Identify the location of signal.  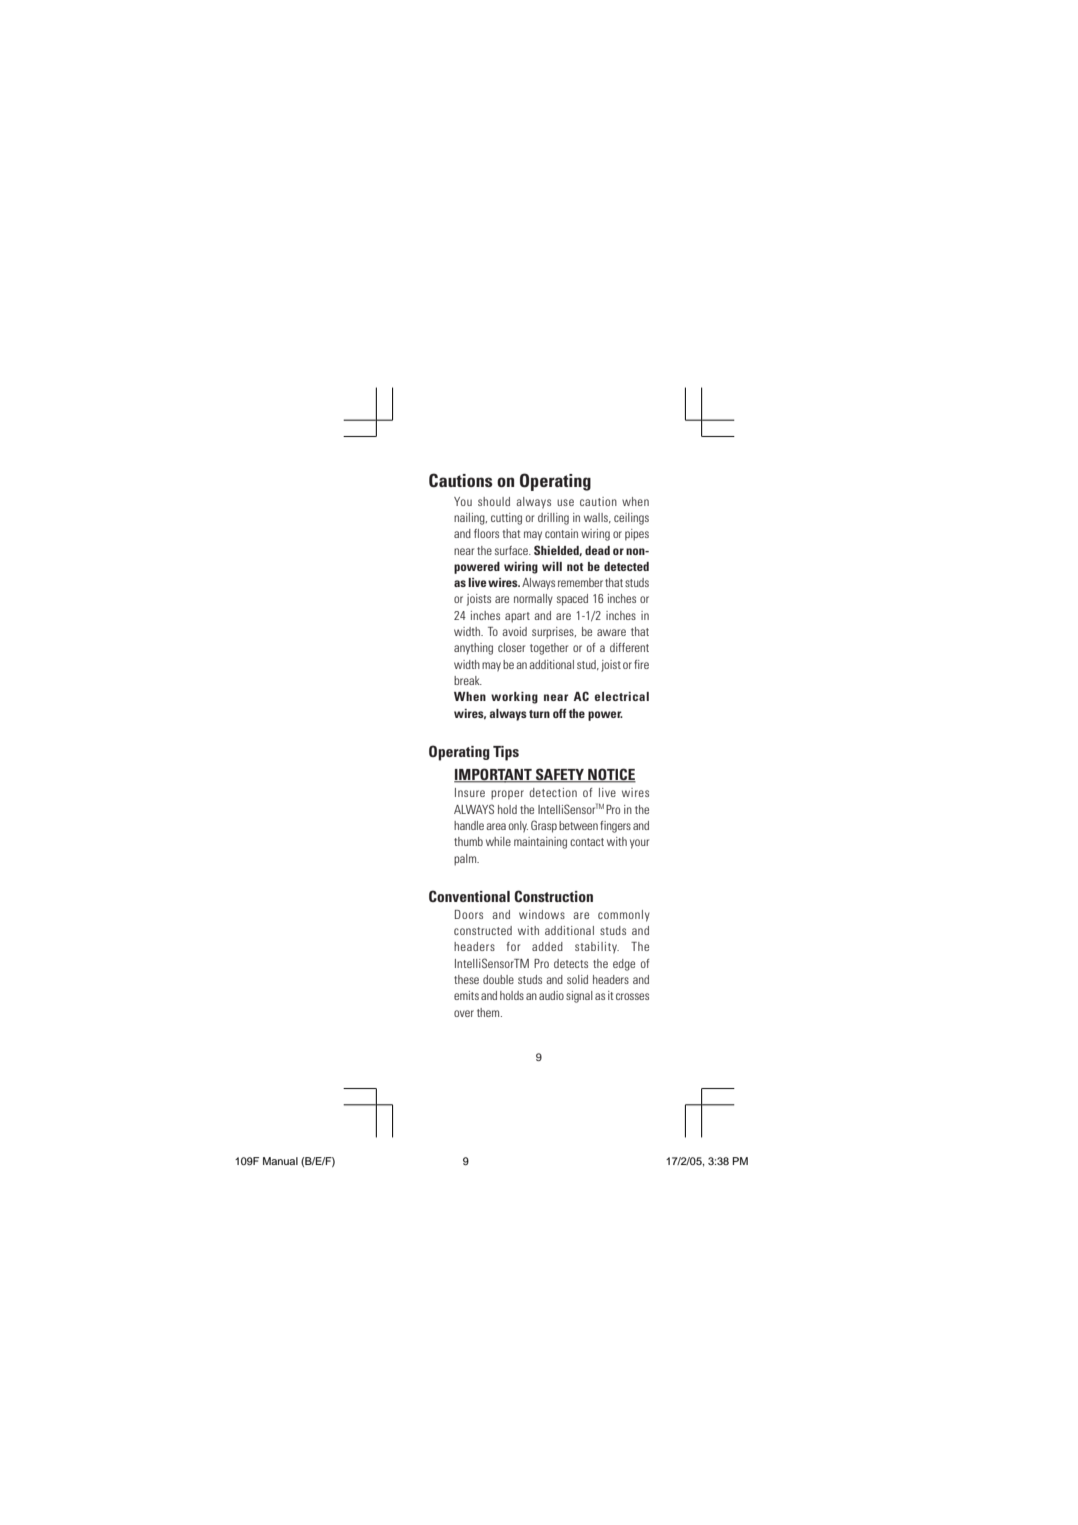
(579, 997).
